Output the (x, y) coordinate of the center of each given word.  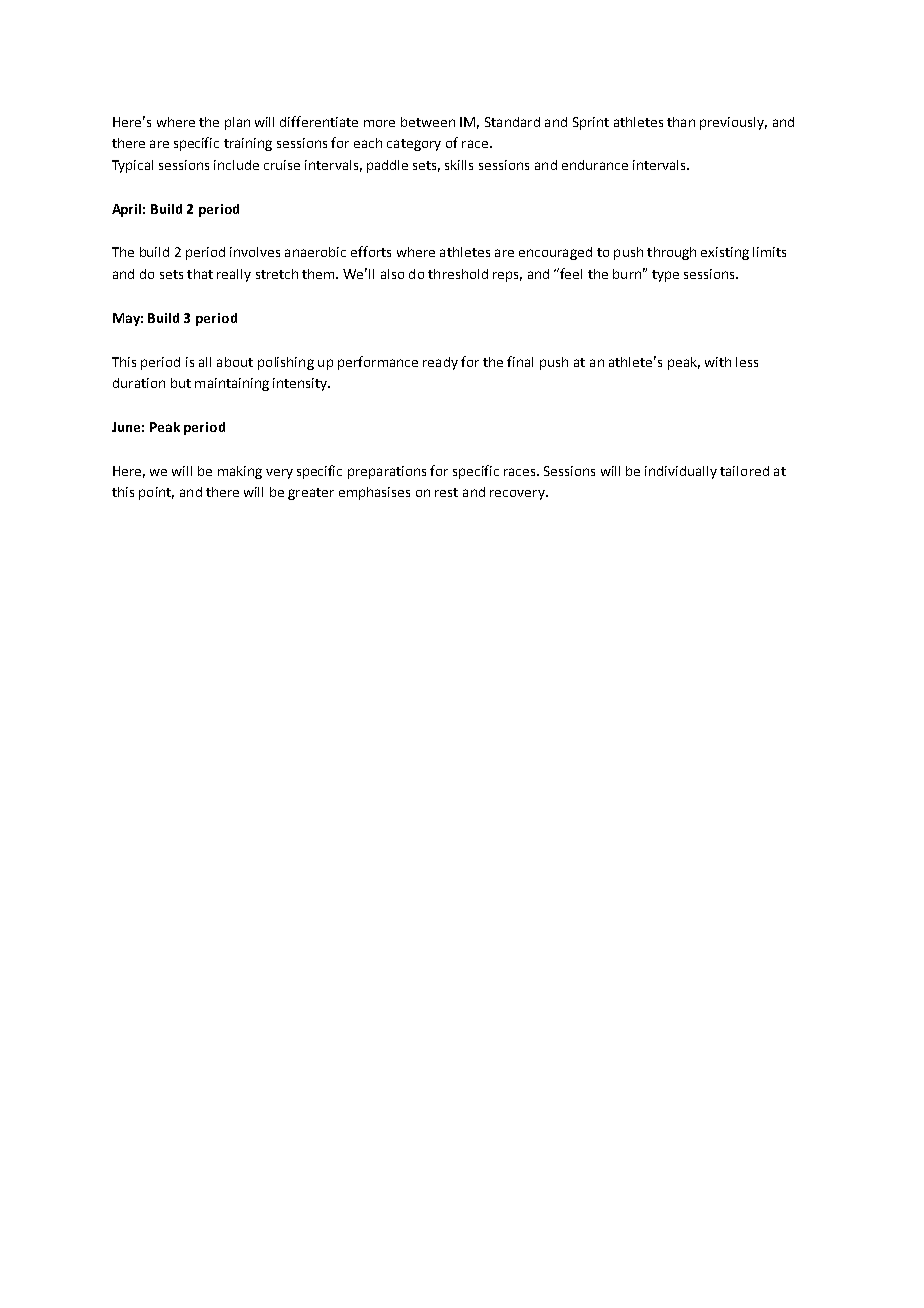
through (671, 253)
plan (237, 123)
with (718, 362)
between (428, 122)
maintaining (232, 384)
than (681, 122)
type (665, 276)
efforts (371, 251)
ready (440, 363)
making (240, 472)
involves (255, 252)
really (234, 275)
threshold (458, 274)
